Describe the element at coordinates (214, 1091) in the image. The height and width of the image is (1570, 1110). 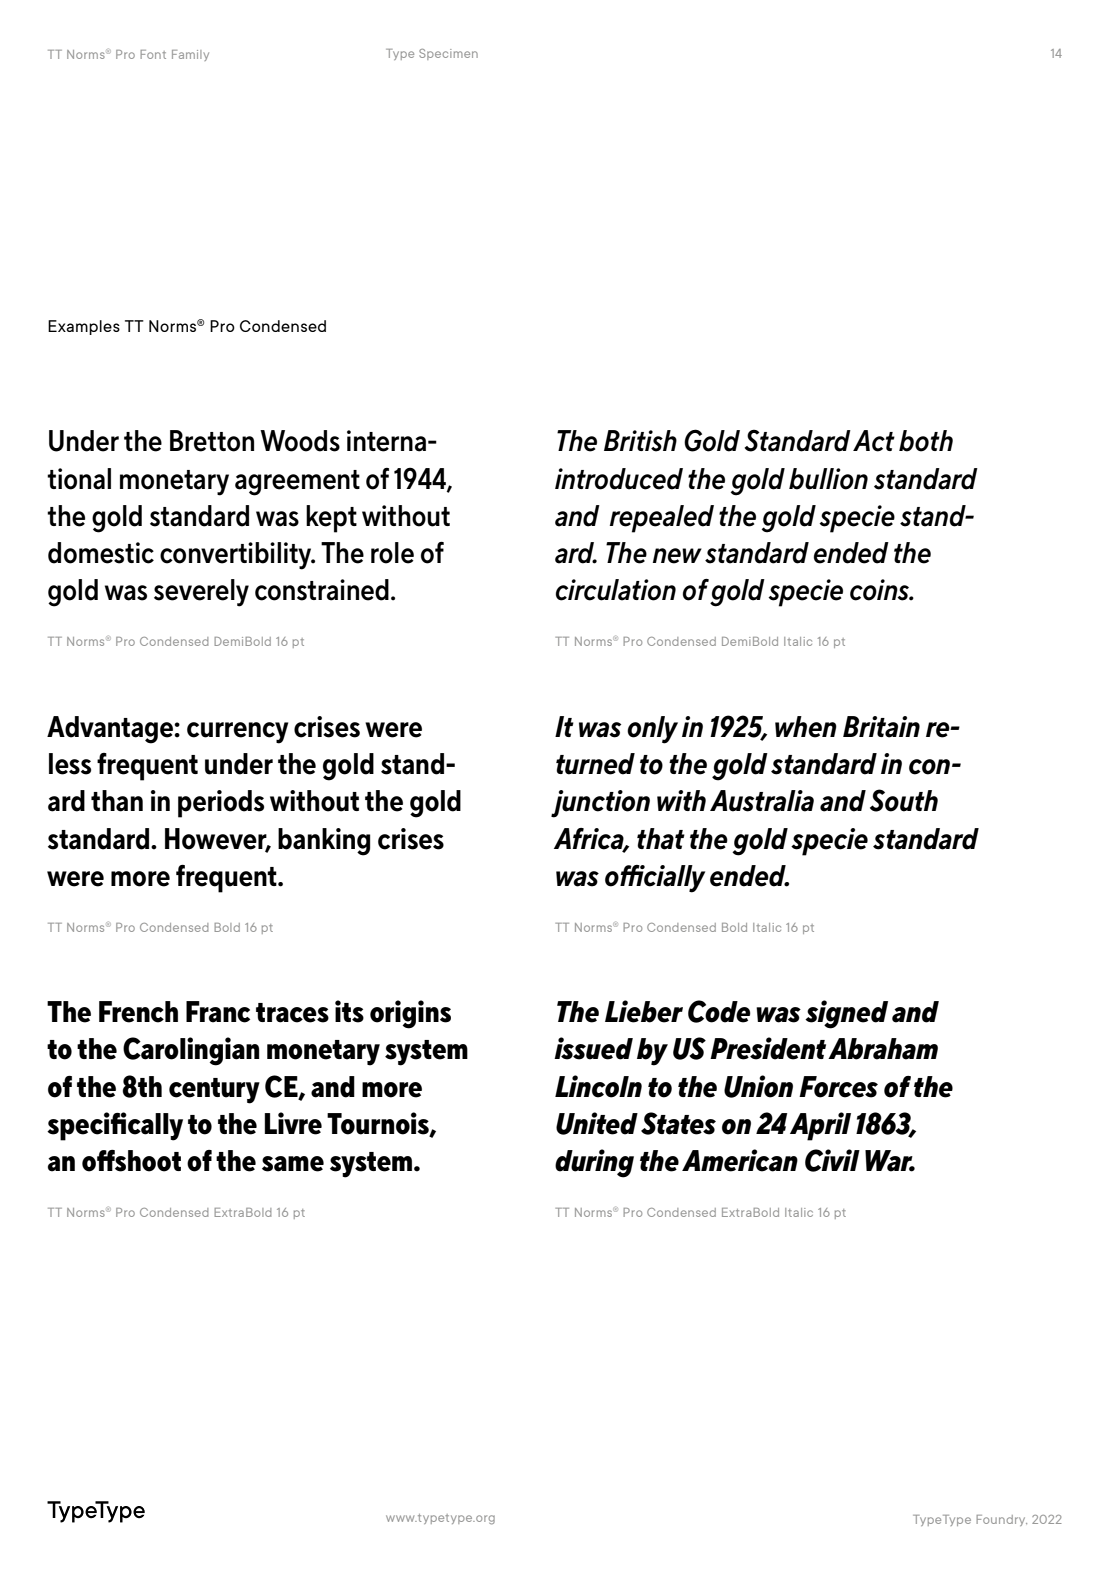
I see `century` at that location.
